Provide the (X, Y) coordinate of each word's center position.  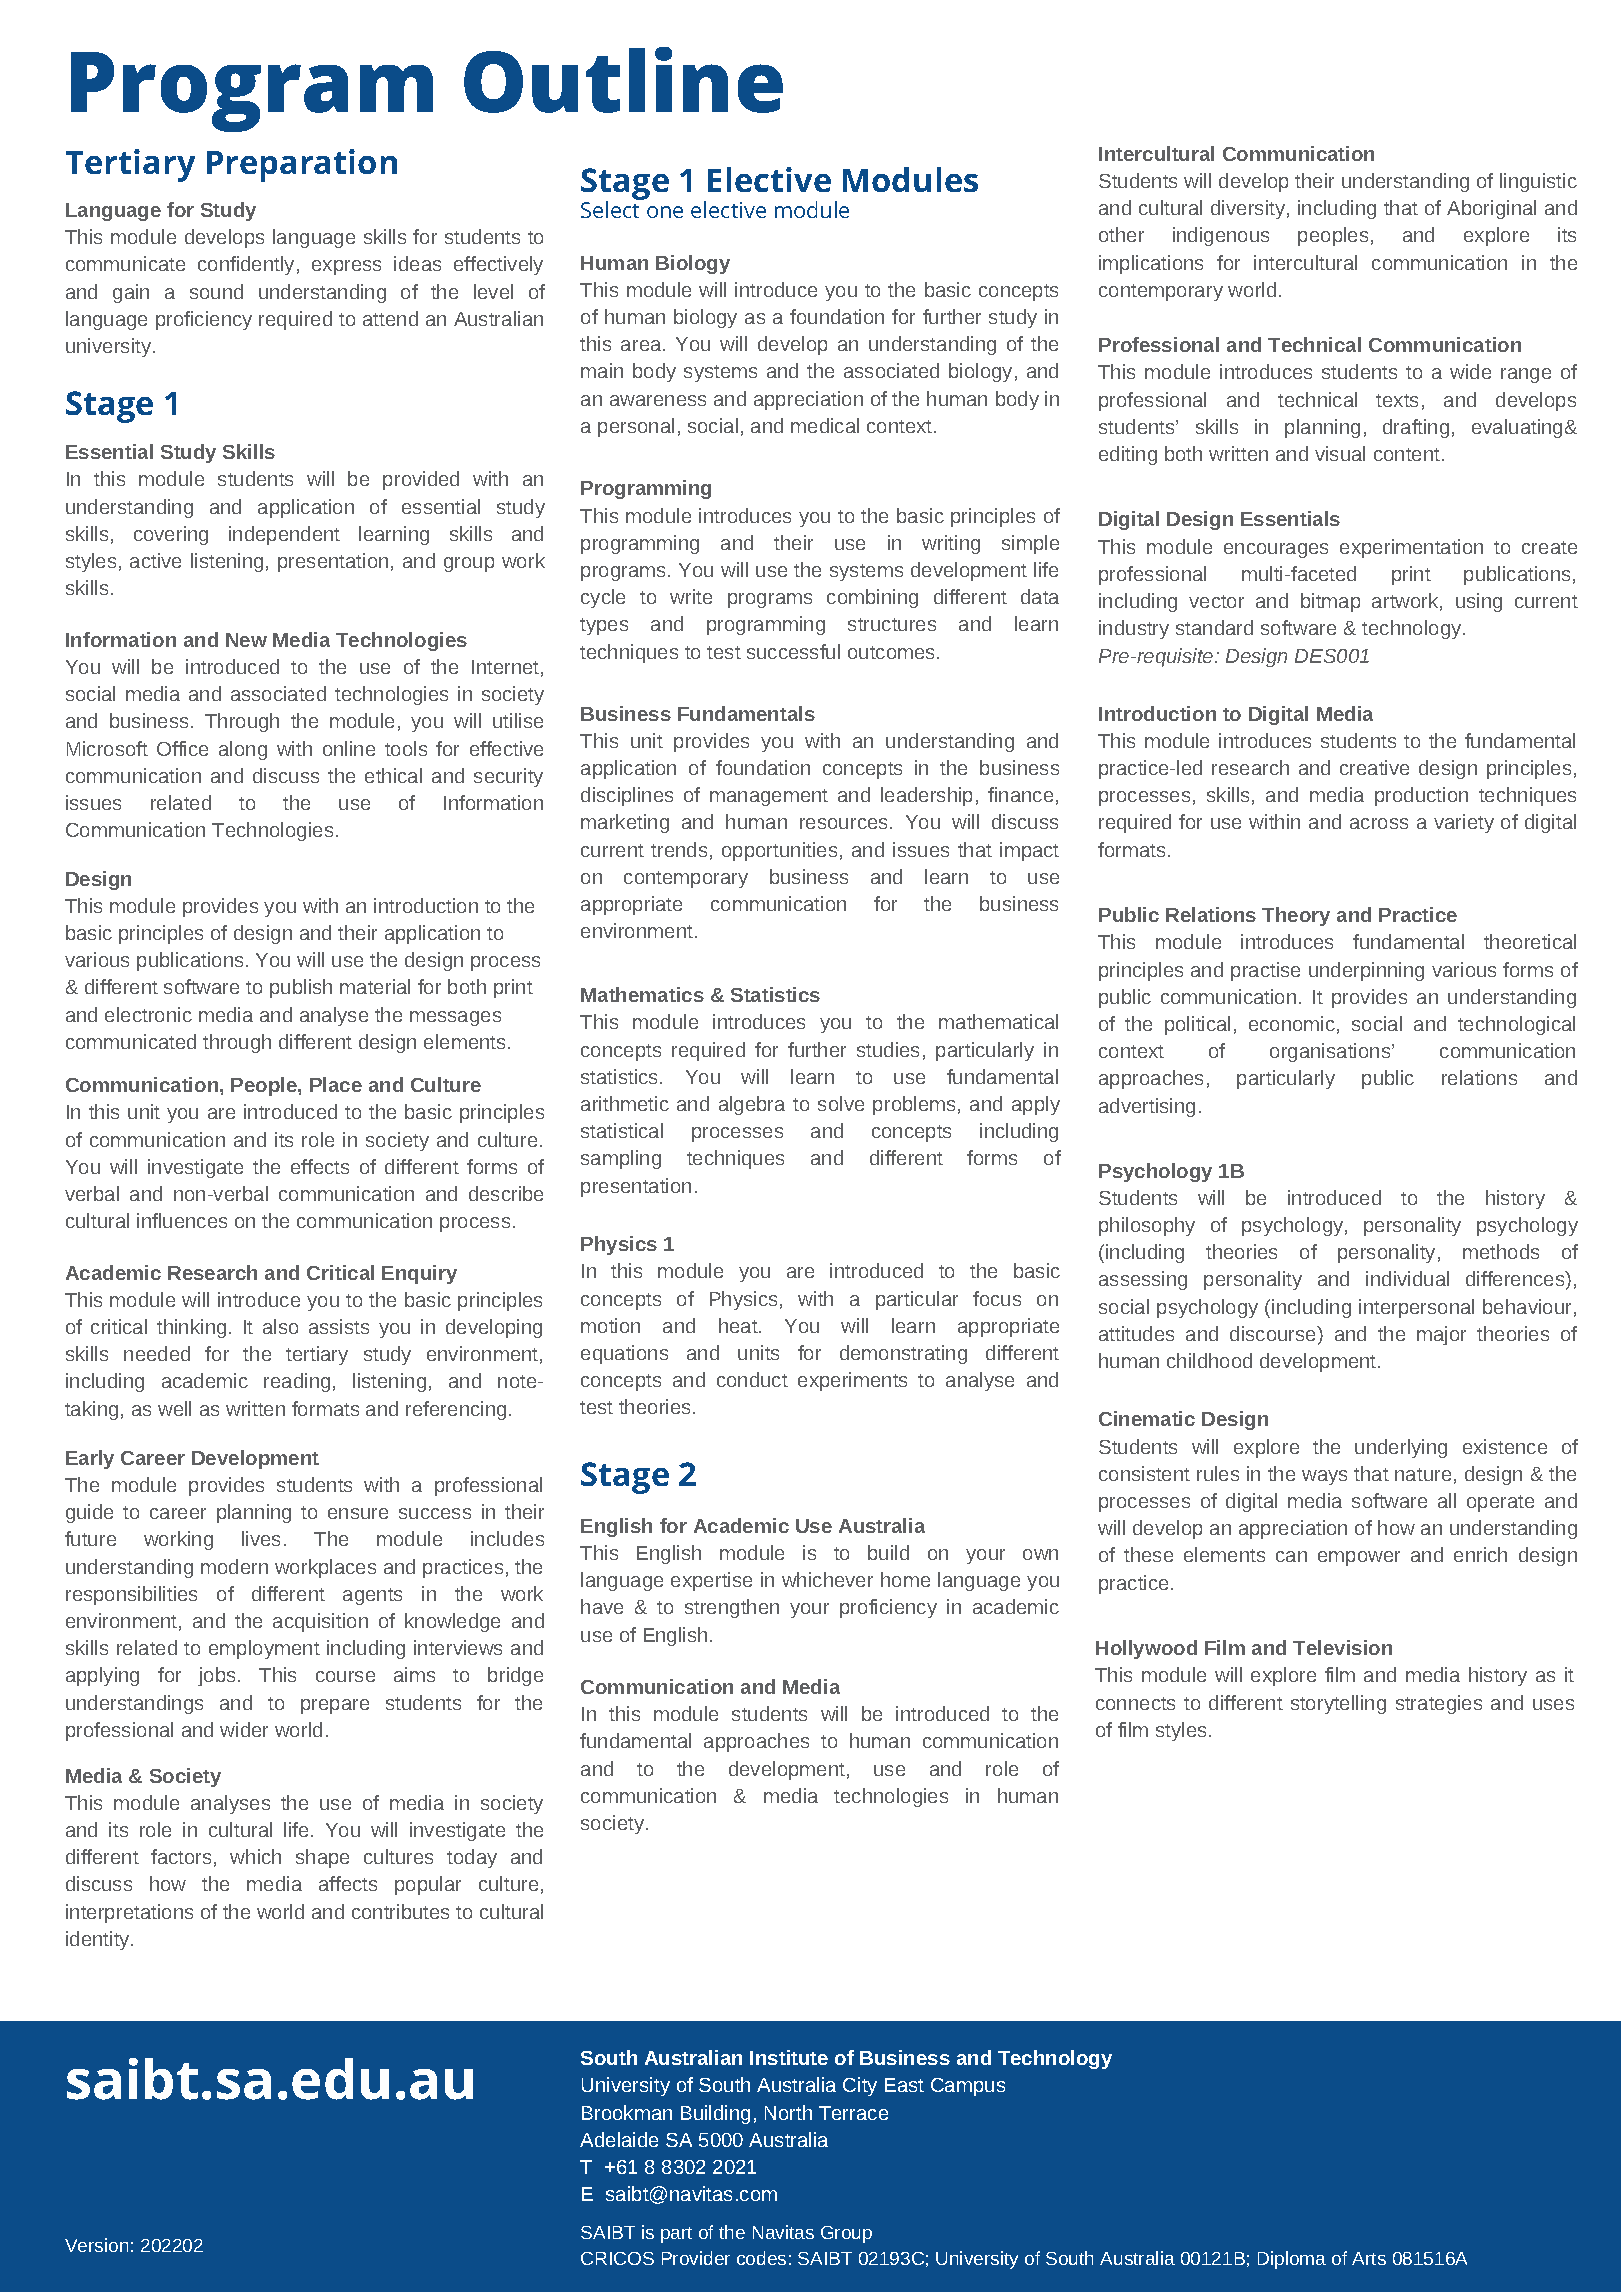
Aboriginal (1491, 209)
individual (1407, 1278)
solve (841, 1103)
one (665, 212)
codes (761, 2258)
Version (96, 2245)
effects (320, 1166)
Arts (1369, 2258)
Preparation (302, 165)
